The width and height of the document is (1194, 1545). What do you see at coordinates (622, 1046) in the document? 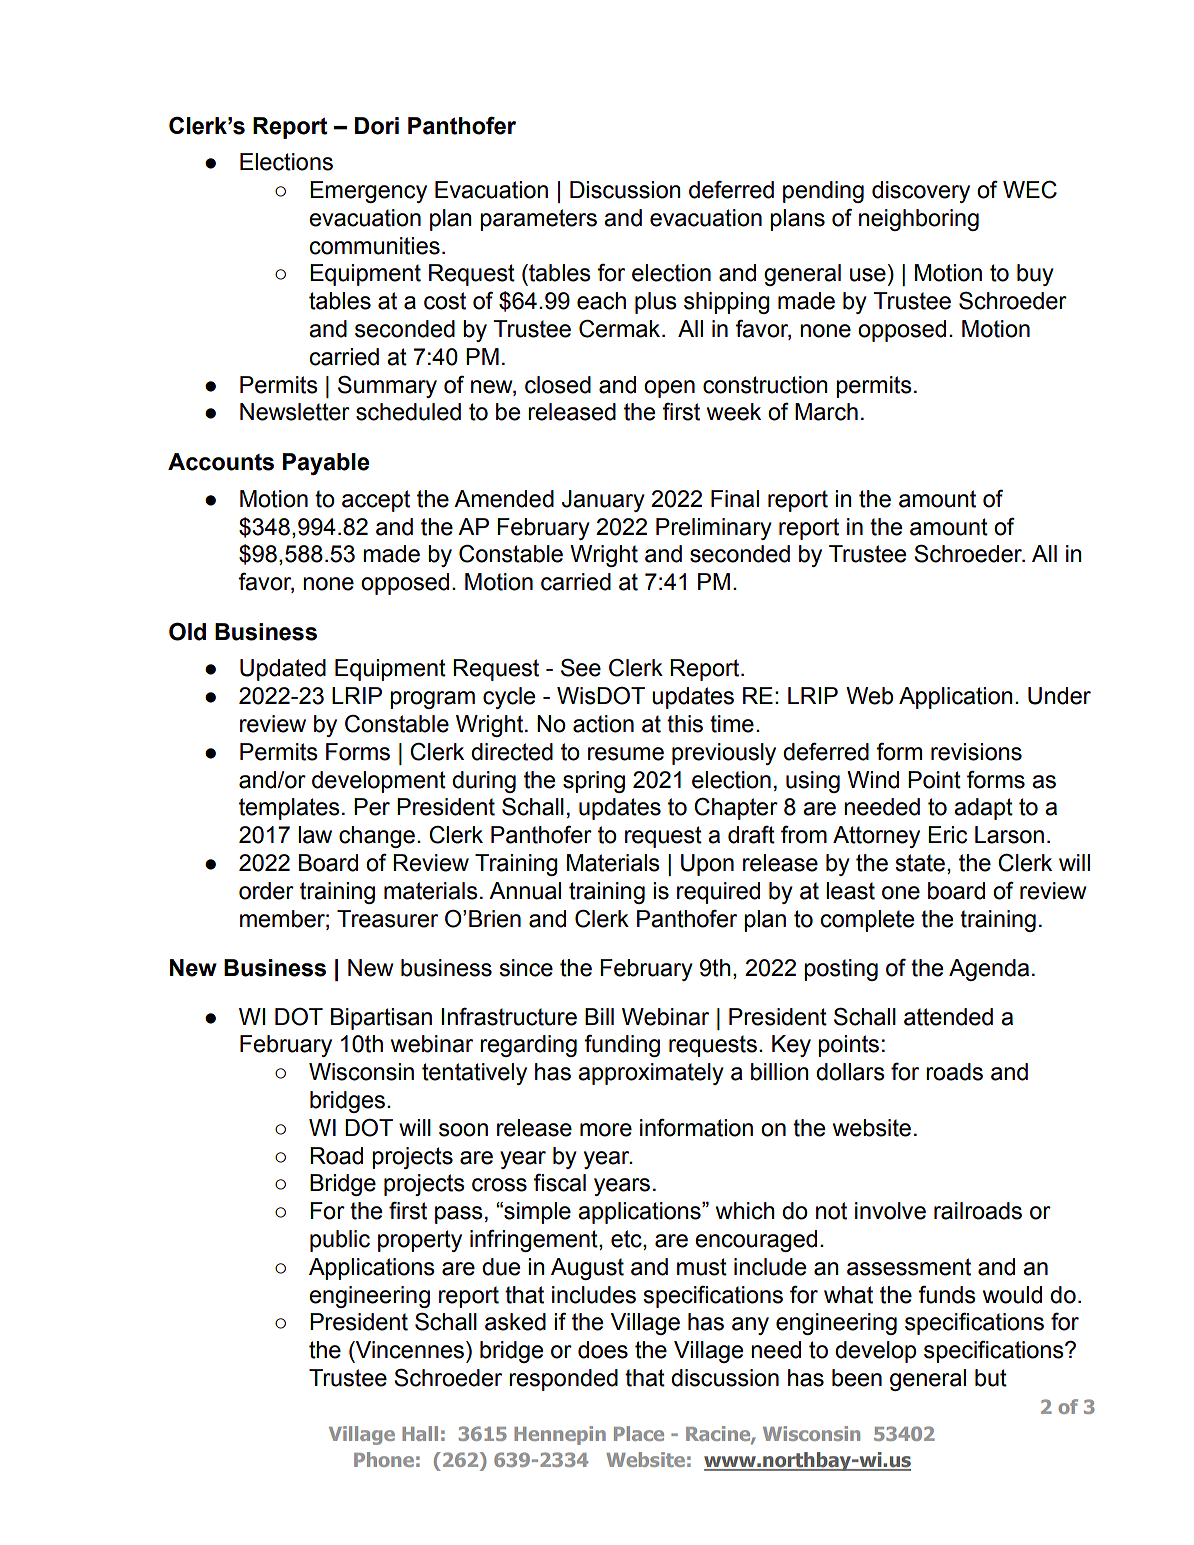
I see `funding` at bounding box center [622, 1046].
